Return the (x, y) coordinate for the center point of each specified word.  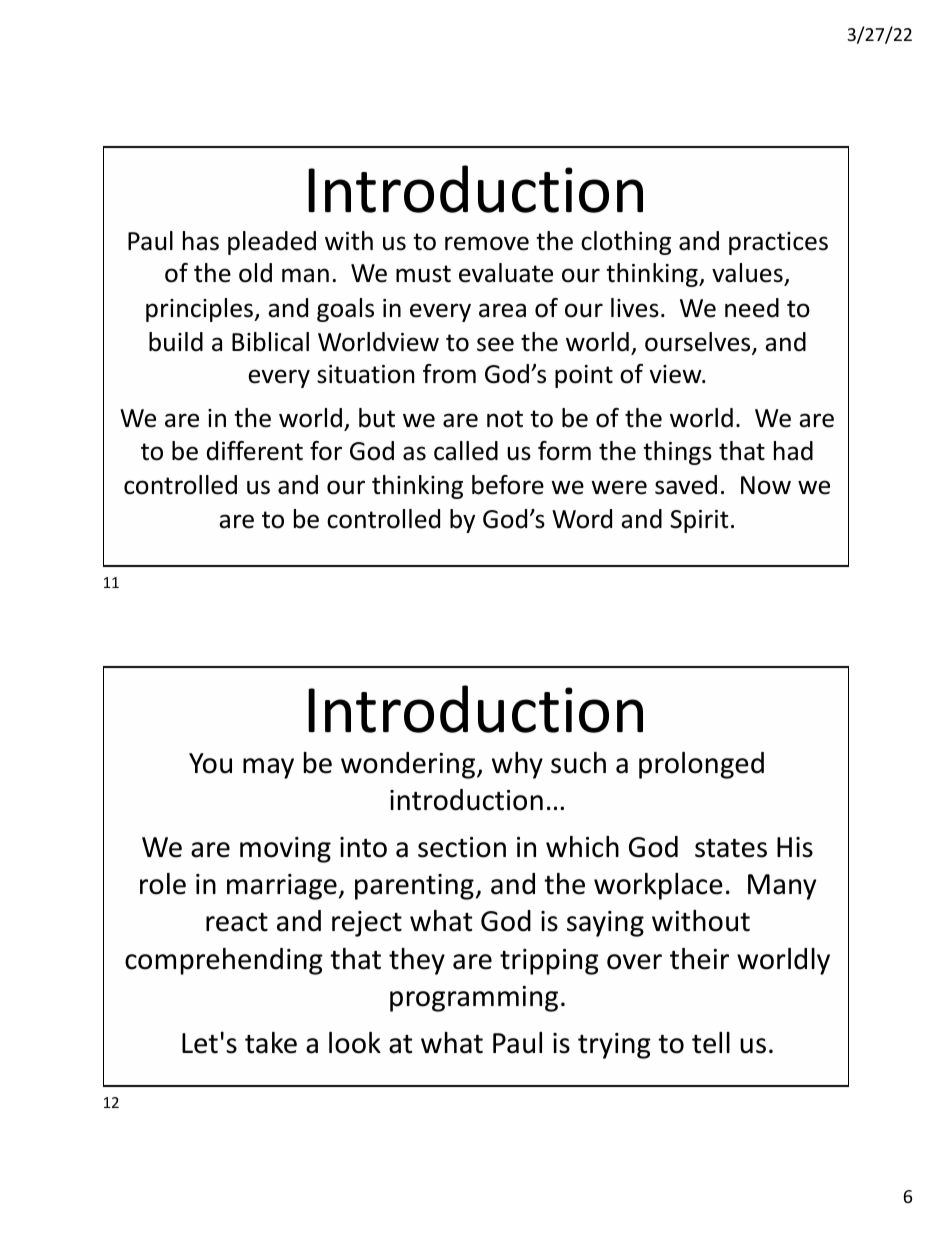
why (517, 765)
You (210, 763)
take (271, 1043)
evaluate (506, 273)
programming (474, 999)
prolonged (701, 765)
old (255, 273)
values (747, 273)
